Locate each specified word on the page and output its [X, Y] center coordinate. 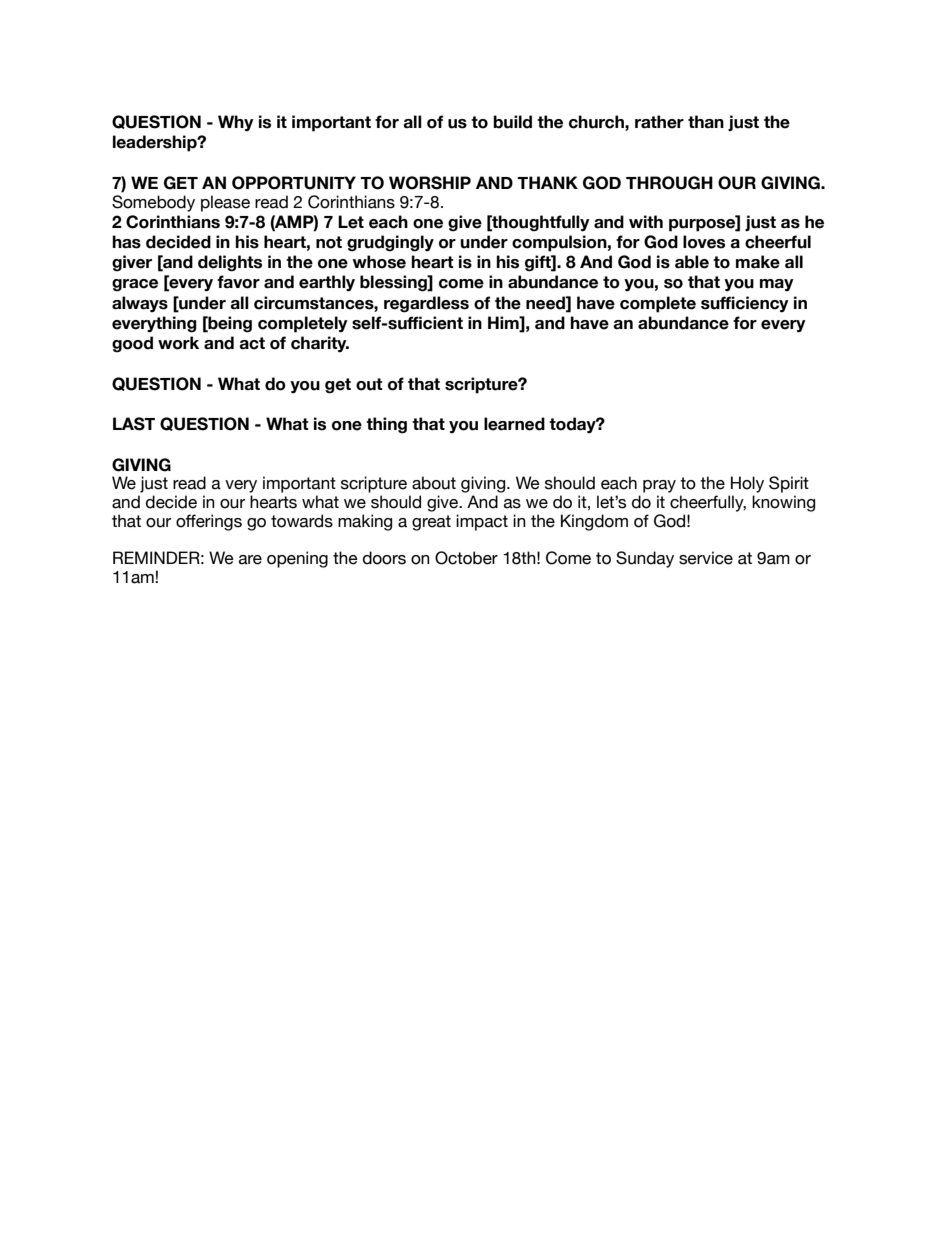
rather [659, 122]
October [466, 558]
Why [236, 123]
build [512, 122]
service [706, 558]
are [250, 560]
